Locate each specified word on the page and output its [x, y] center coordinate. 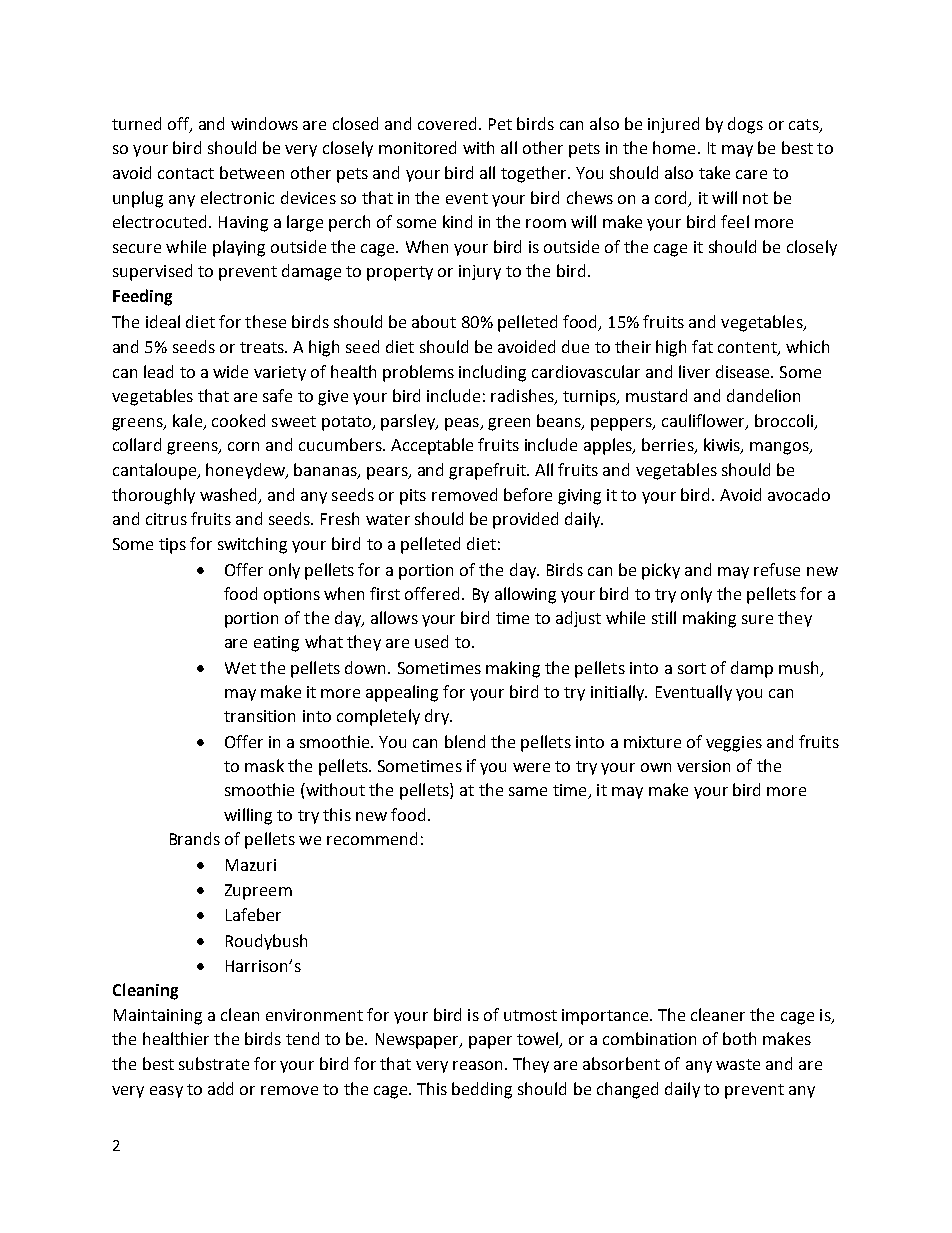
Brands [195, 838]
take [714, 172]
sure [757, 619]
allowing [525, 595]
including [492, 373]
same [528, 791]
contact [186, 173]
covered [447, 123]
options [292, 596]
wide [230, 371]
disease [744, 371]
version [703, 766]
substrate [214, 1063]
